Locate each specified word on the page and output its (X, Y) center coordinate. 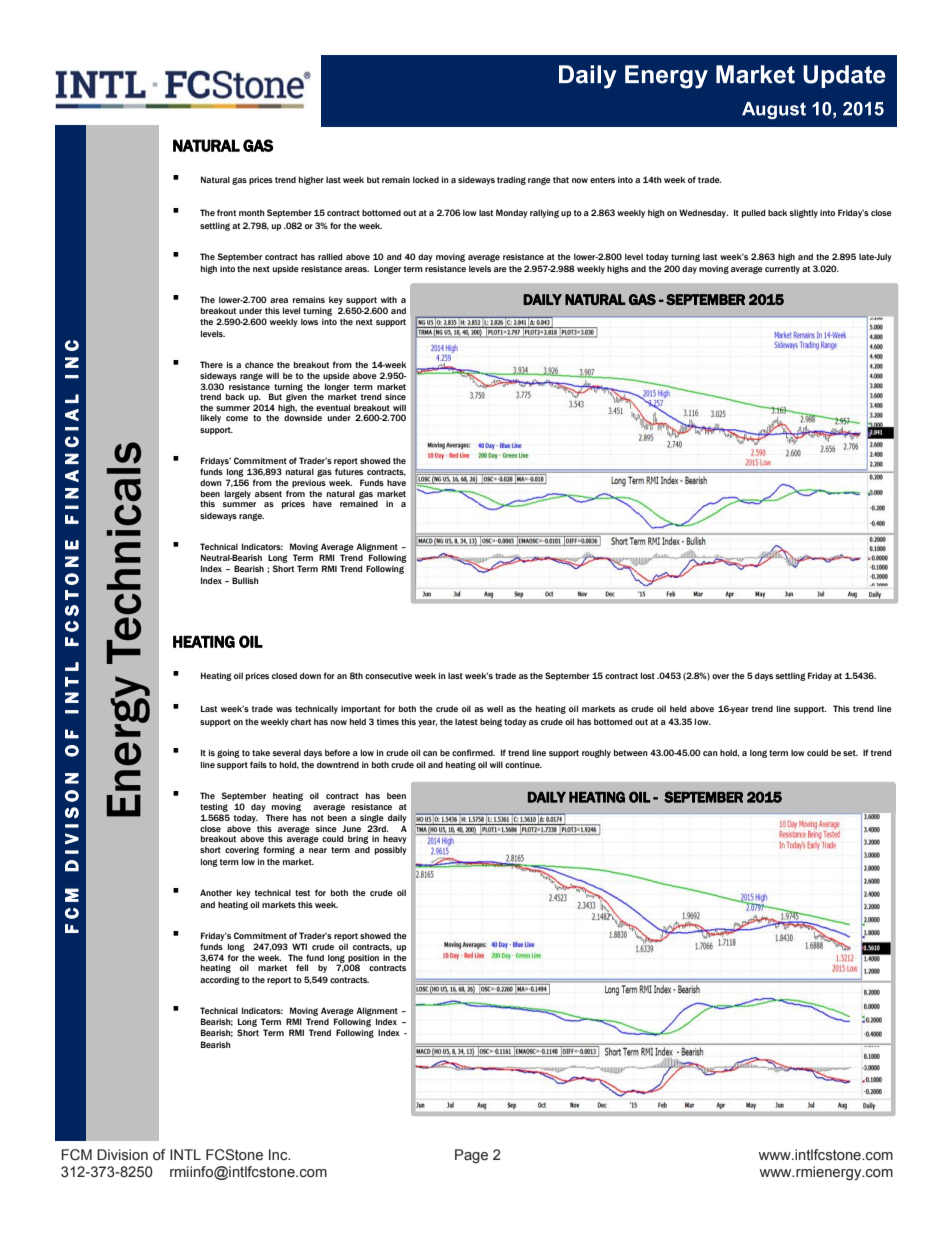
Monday (512, 213)
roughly (596, 753)
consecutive (388, 675)
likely (211, 418)
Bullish (245, 580)
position (362, 959)
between (631, 752)
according (220, 980)
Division (122, 1154)
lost (648, 675)
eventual (333, 407)
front (226, 212)
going (228, 753)
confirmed (473, 752)
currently (782, 269)
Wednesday (703, 213)
